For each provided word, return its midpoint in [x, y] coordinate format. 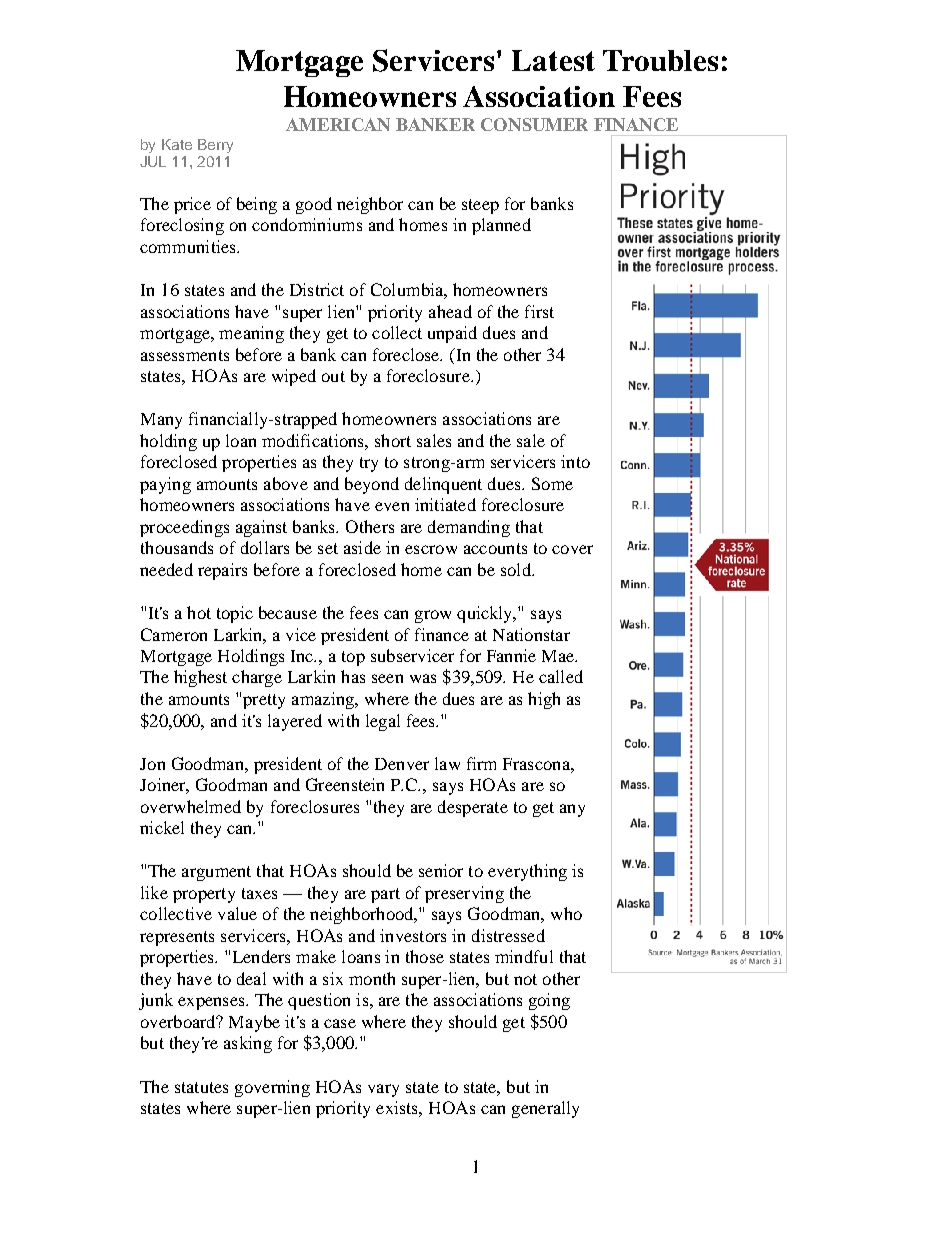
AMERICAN [338, 124]
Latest [553, 60]
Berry [215, 146]
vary [383, 1090]
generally [545, 1109]
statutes [201, 1087]
